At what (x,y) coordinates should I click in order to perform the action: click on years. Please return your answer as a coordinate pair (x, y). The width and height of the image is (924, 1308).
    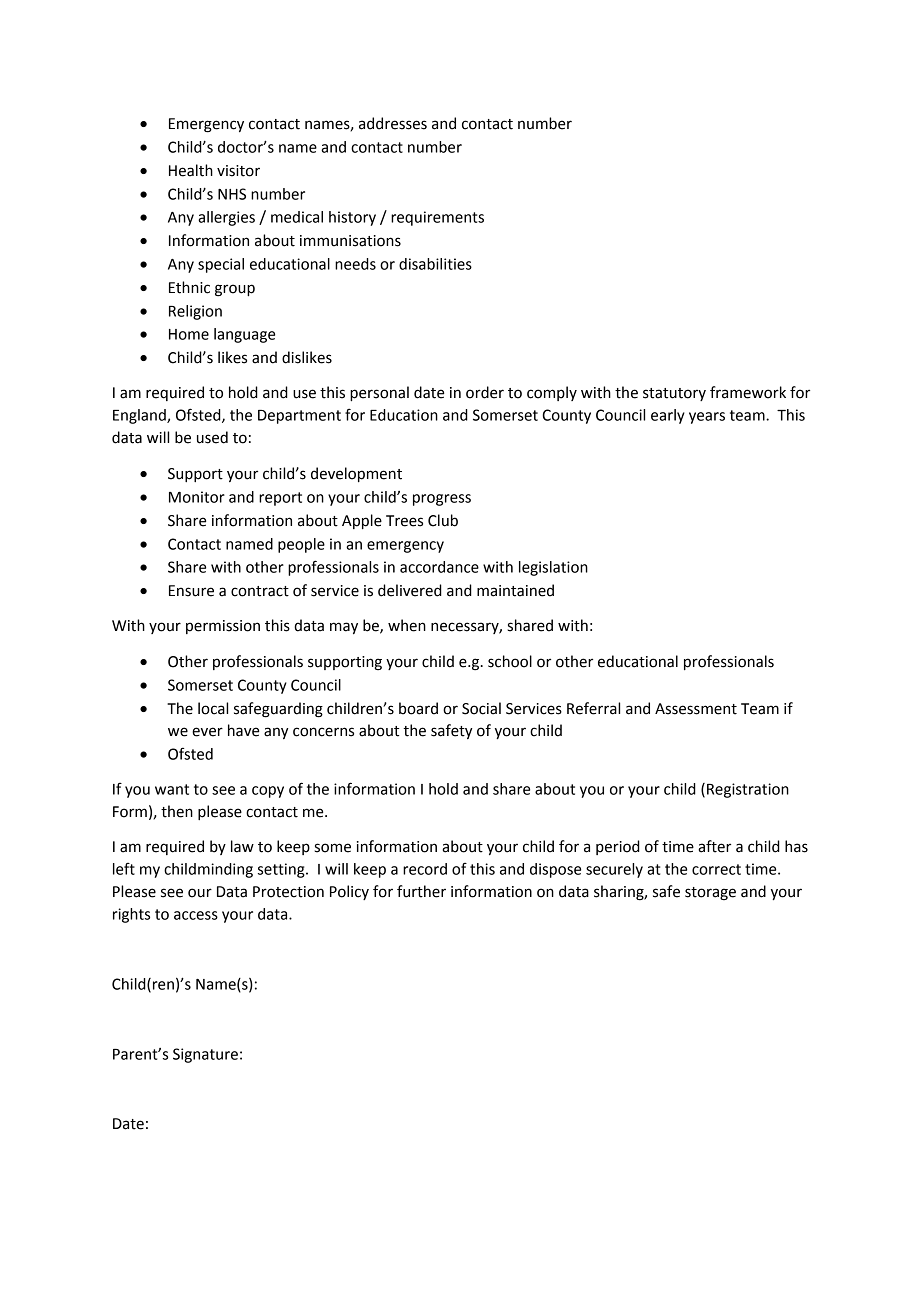
    Looking at the image, I should click on (707, 418).
